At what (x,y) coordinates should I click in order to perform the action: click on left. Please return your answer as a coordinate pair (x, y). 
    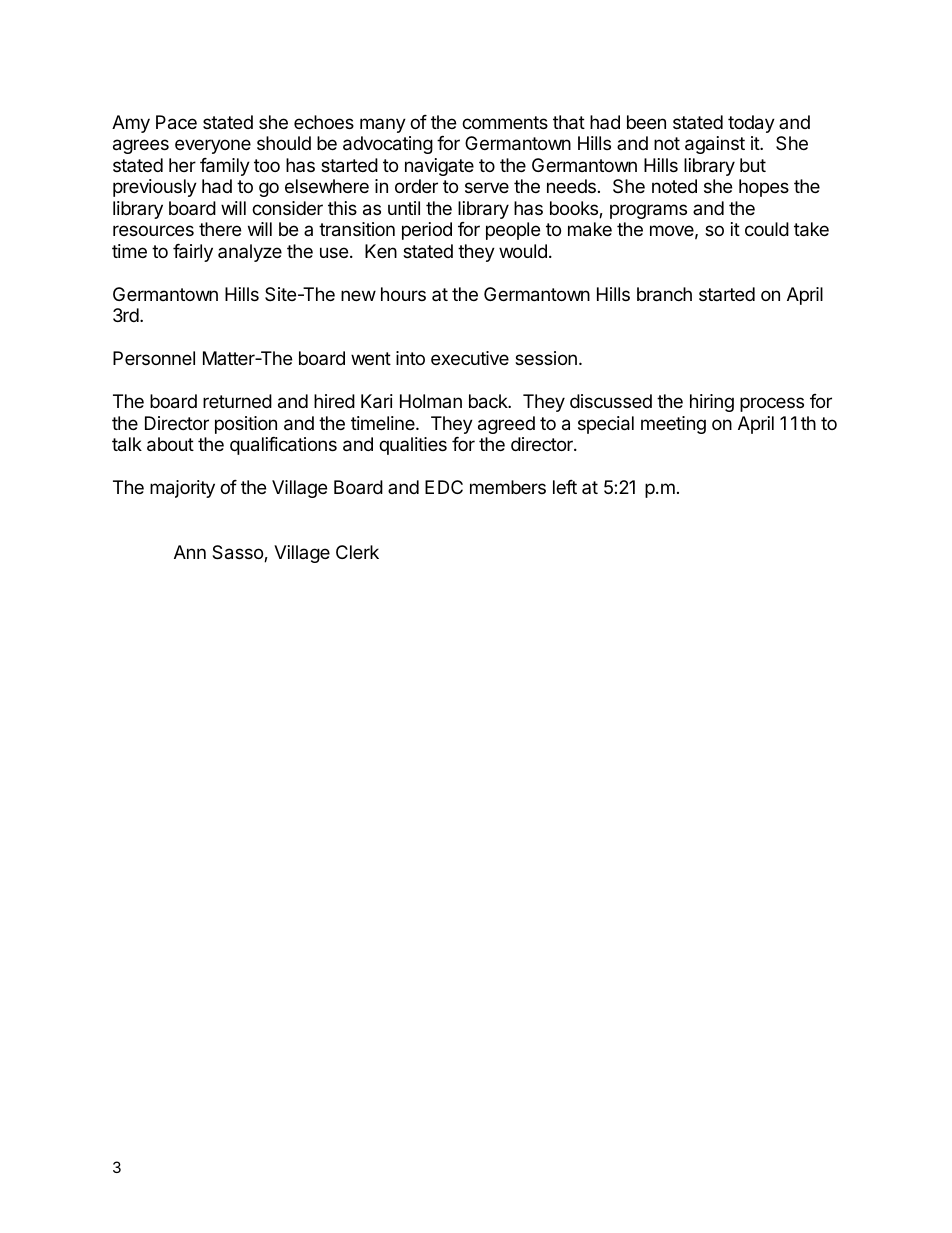
    Looking at the image, I should click on (565, 487).
